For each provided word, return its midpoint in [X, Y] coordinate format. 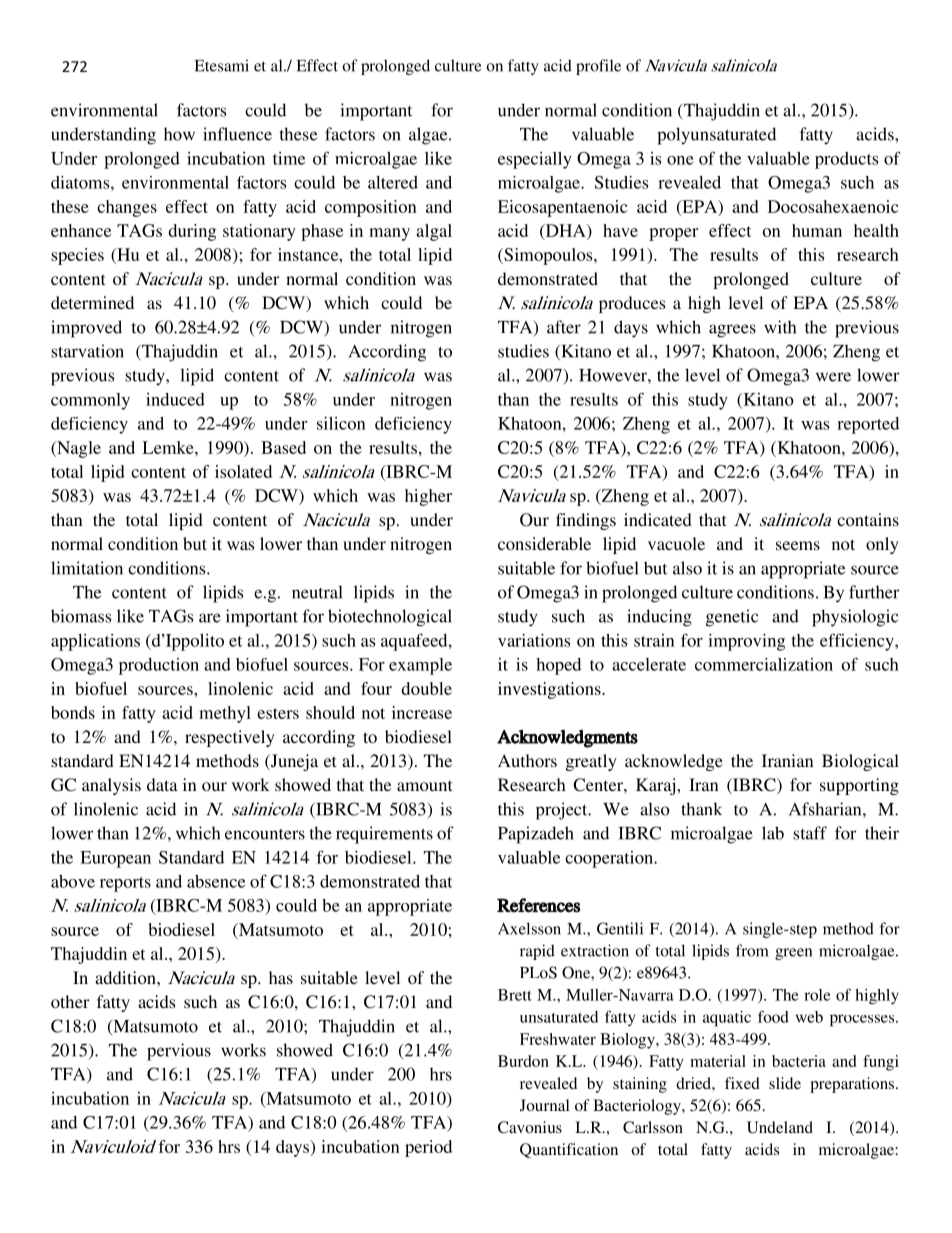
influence [237, 134]
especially [535, 160]
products [846, 160]
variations [534, 640]
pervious [179, 1052]
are [210, 618]
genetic [732, 618]
